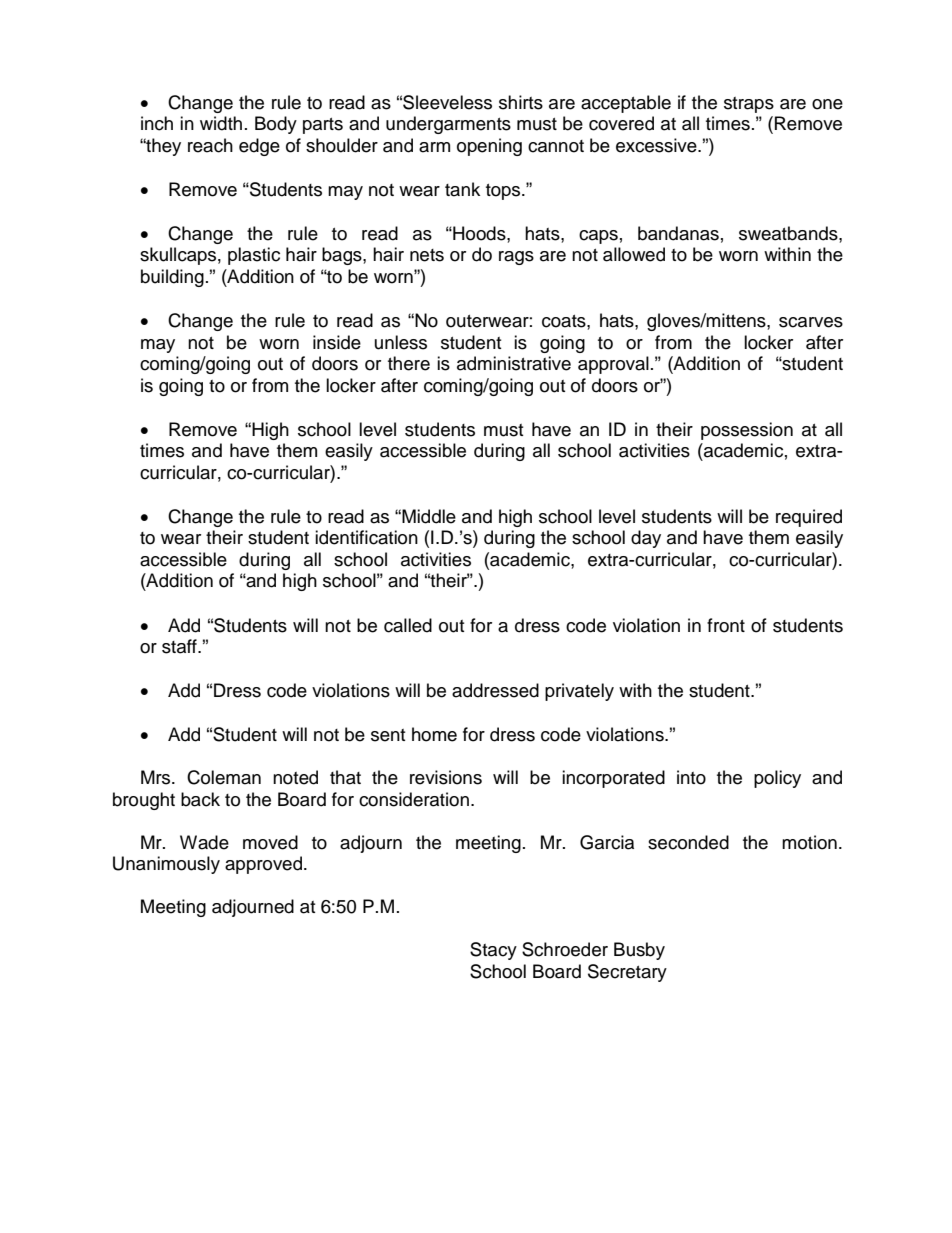  What do you see at coordinates (726, 625) in the screenshot?
I see `front` at bounding box center [726, 625].
